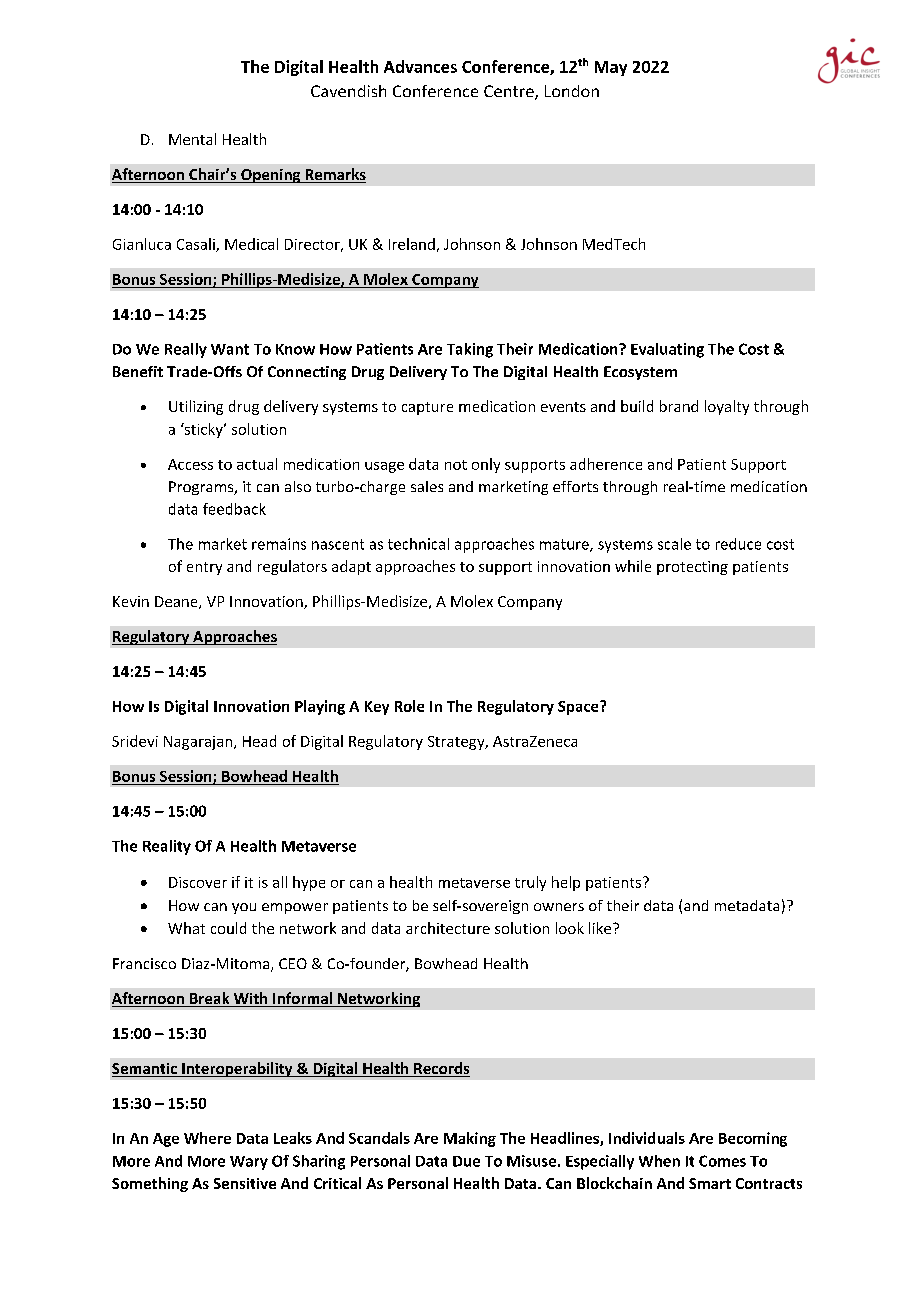 This image has width=924, height=1308. Describe the element at coordinates (192, 139) in the image. I see `Mental` at that location.
